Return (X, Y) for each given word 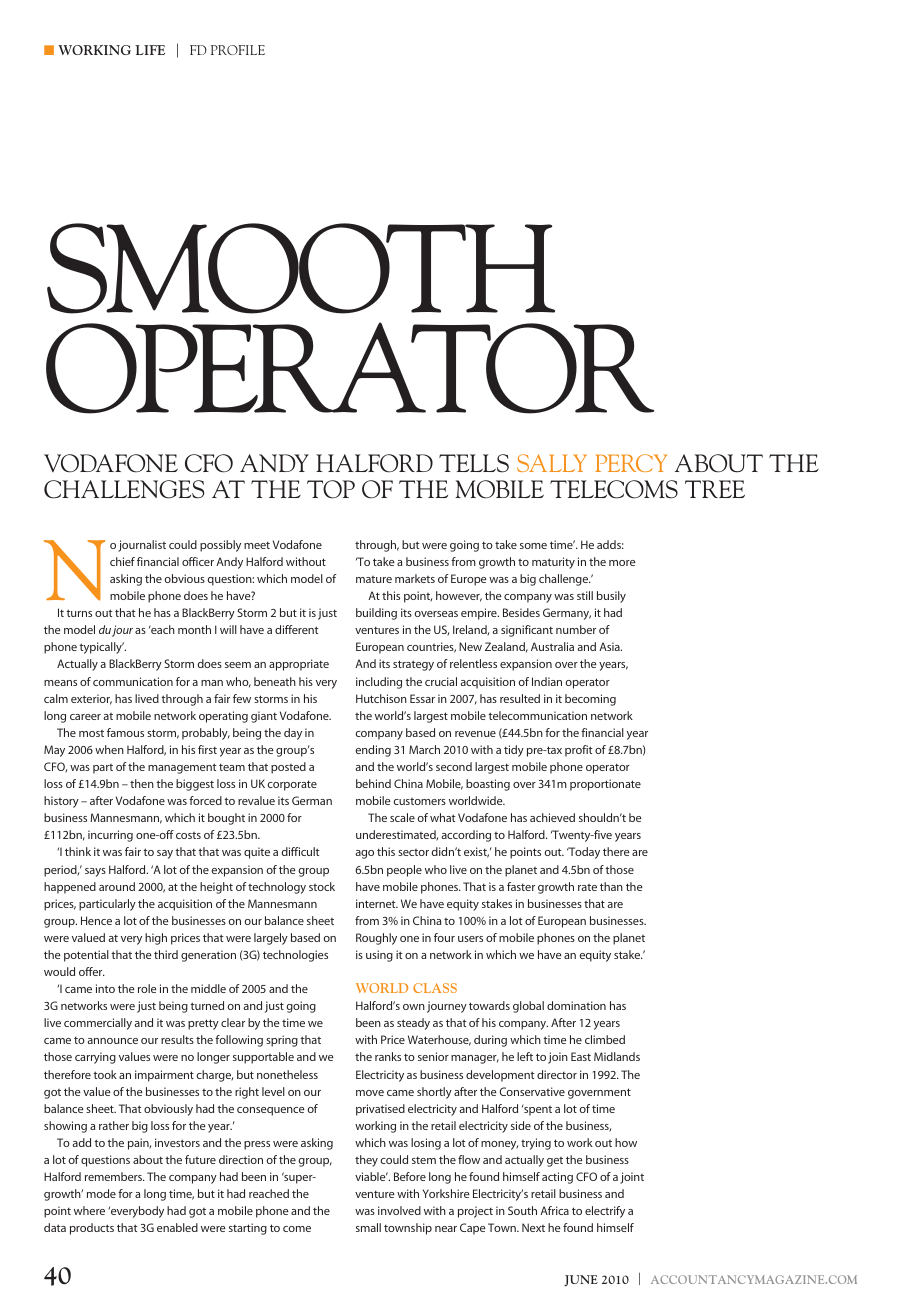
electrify (605, 1212)
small (368, 1227)
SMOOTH (301, 268)
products (92, 1229)
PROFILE (238, 50)
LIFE (150, 50)
